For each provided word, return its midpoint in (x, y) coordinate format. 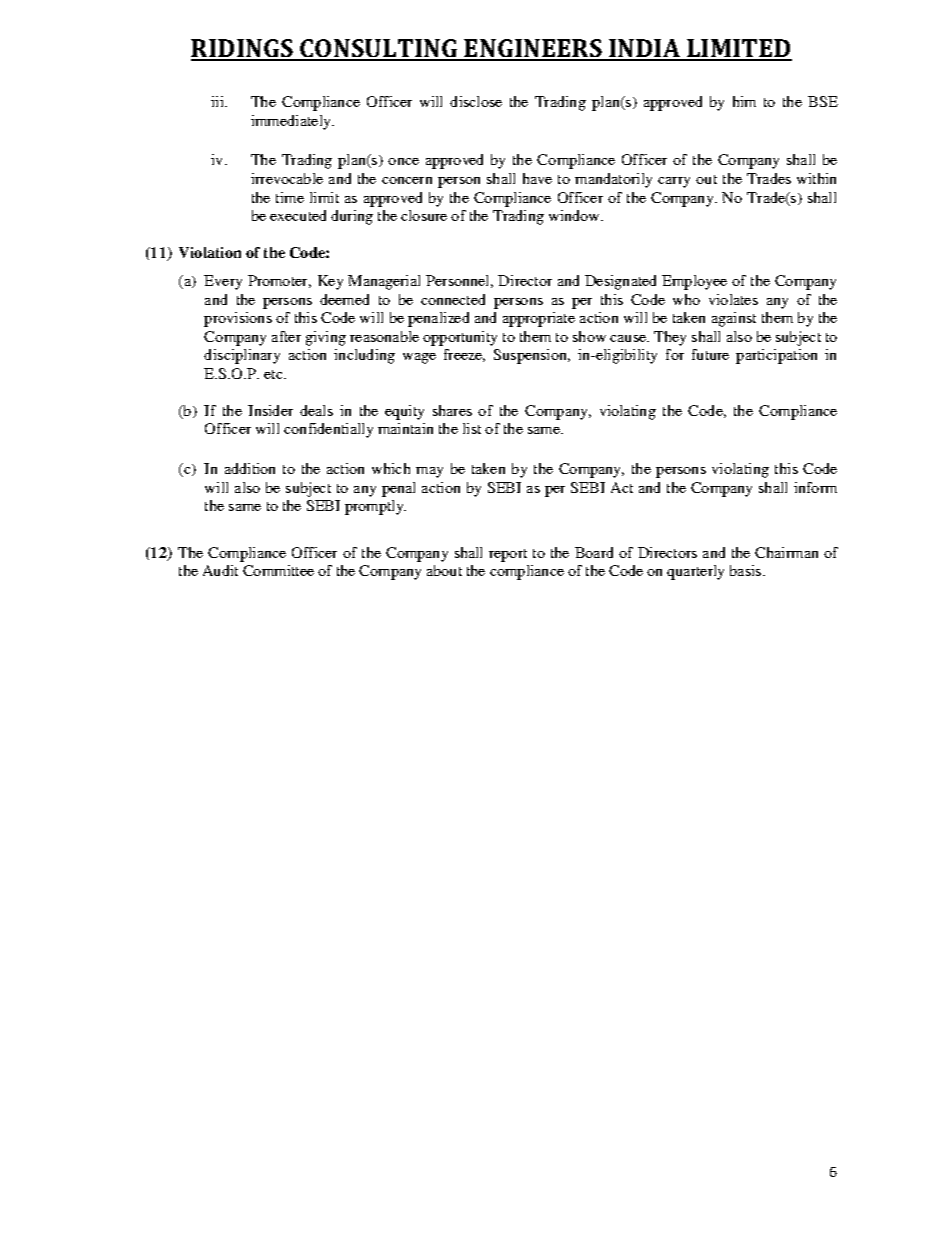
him (744, 101)
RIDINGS (243, 49)
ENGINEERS (533, 49)
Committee (278, 570)
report (508, 555)
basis (747, 570)
